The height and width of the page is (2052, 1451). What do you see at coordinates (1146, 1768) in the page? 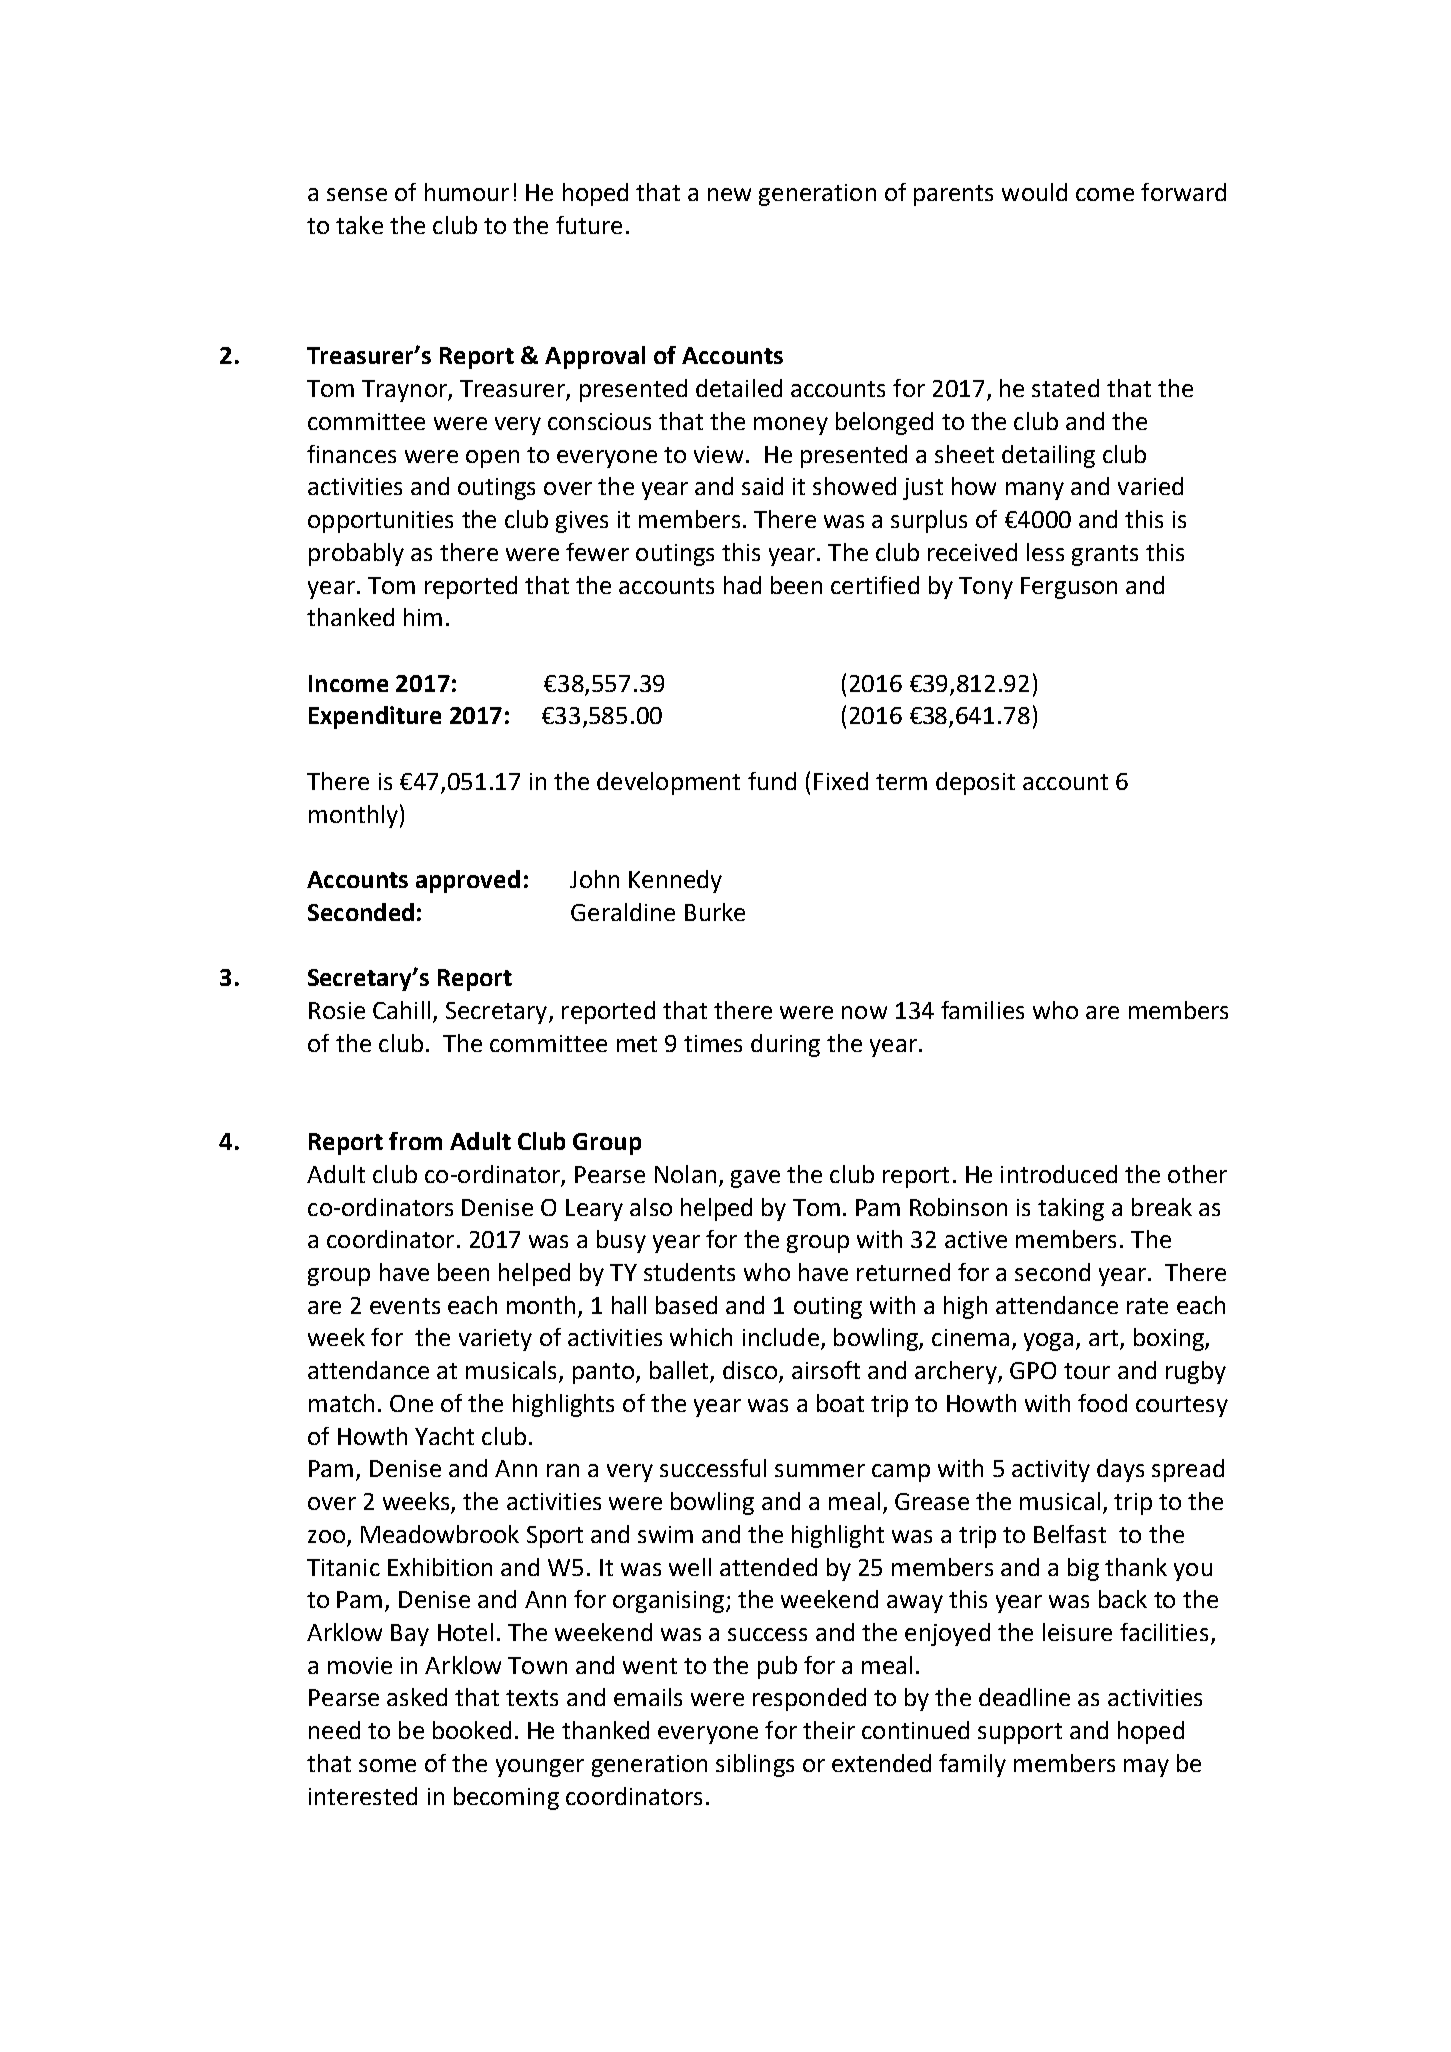
I see `may` at bounding box center [1146, 1768].
